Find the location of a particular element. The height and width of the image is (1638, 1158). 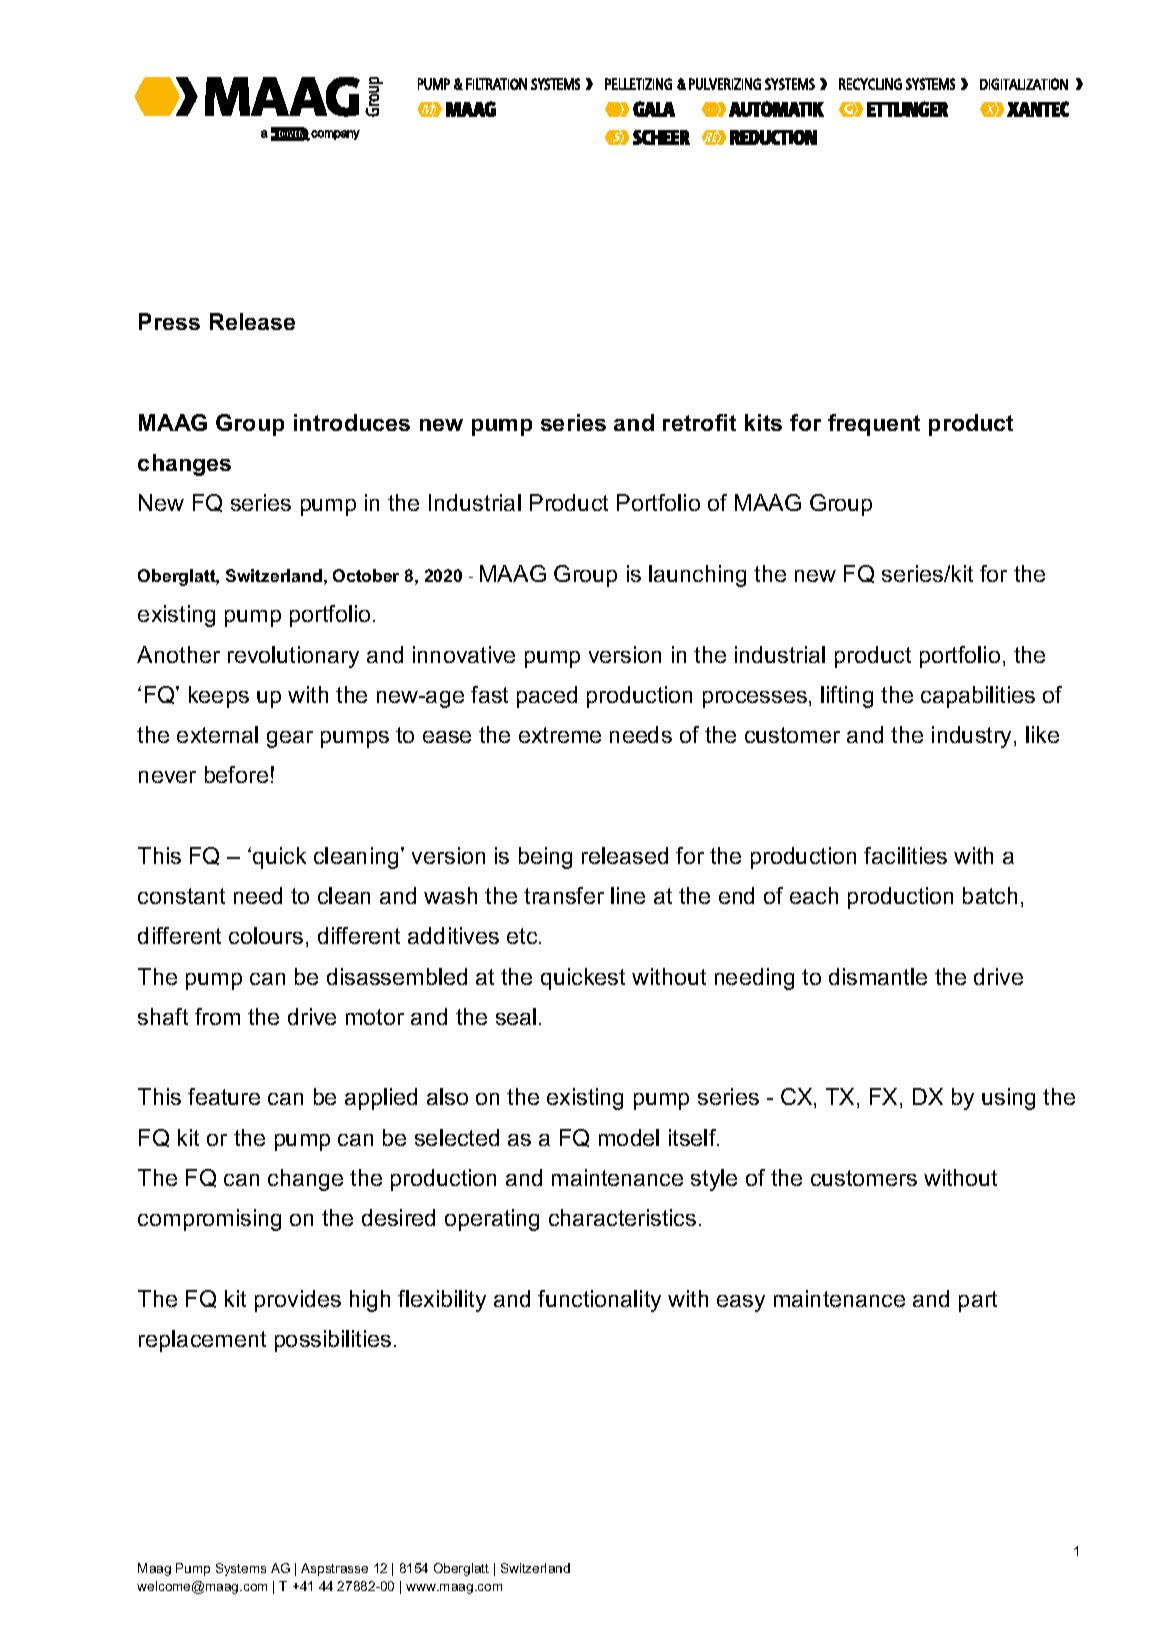

Press is located at coordinates (169, 321).
